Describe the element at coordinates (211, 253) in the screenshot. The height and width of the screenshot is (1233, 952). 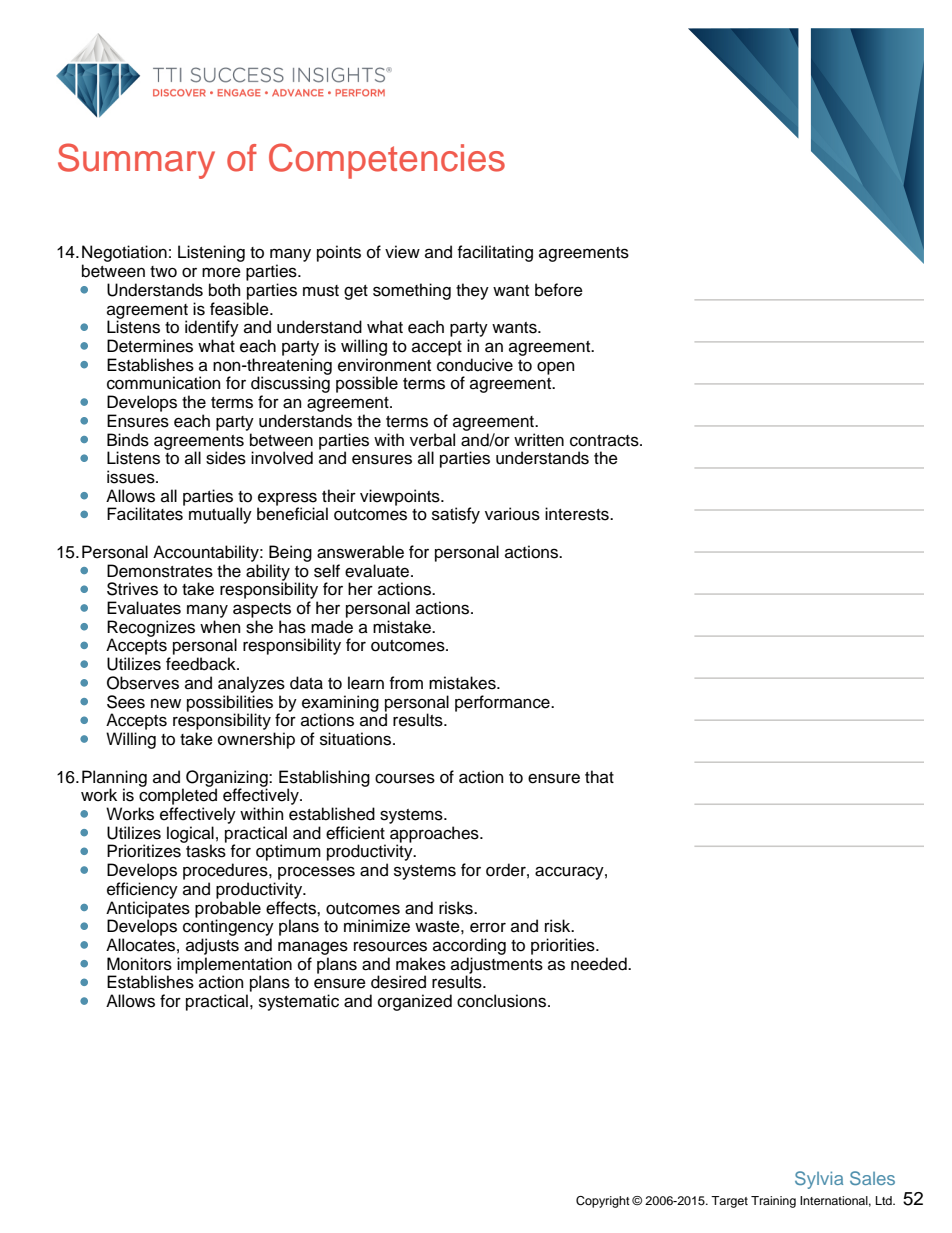
I see `Listening` at that location.
